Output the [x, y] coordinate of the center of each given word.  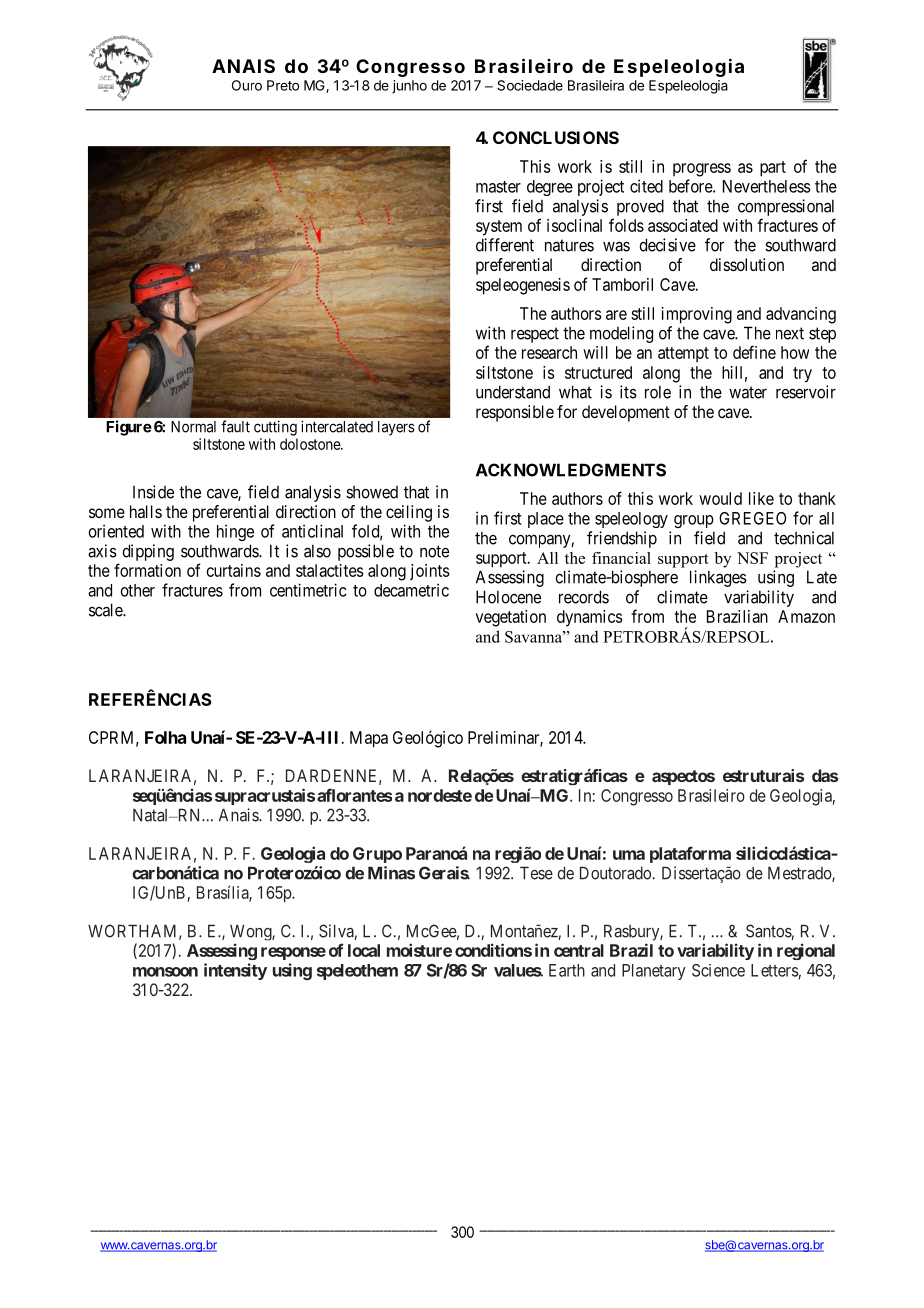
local [364, 950]
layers [396, 428]
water [748, 392]
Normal [193, 427]
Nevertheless [767, 186]
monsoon [165, 972]
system [499, 228]
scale [106, 610]
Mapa [369, 739]
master [498, 187]
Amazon [806, 616]
